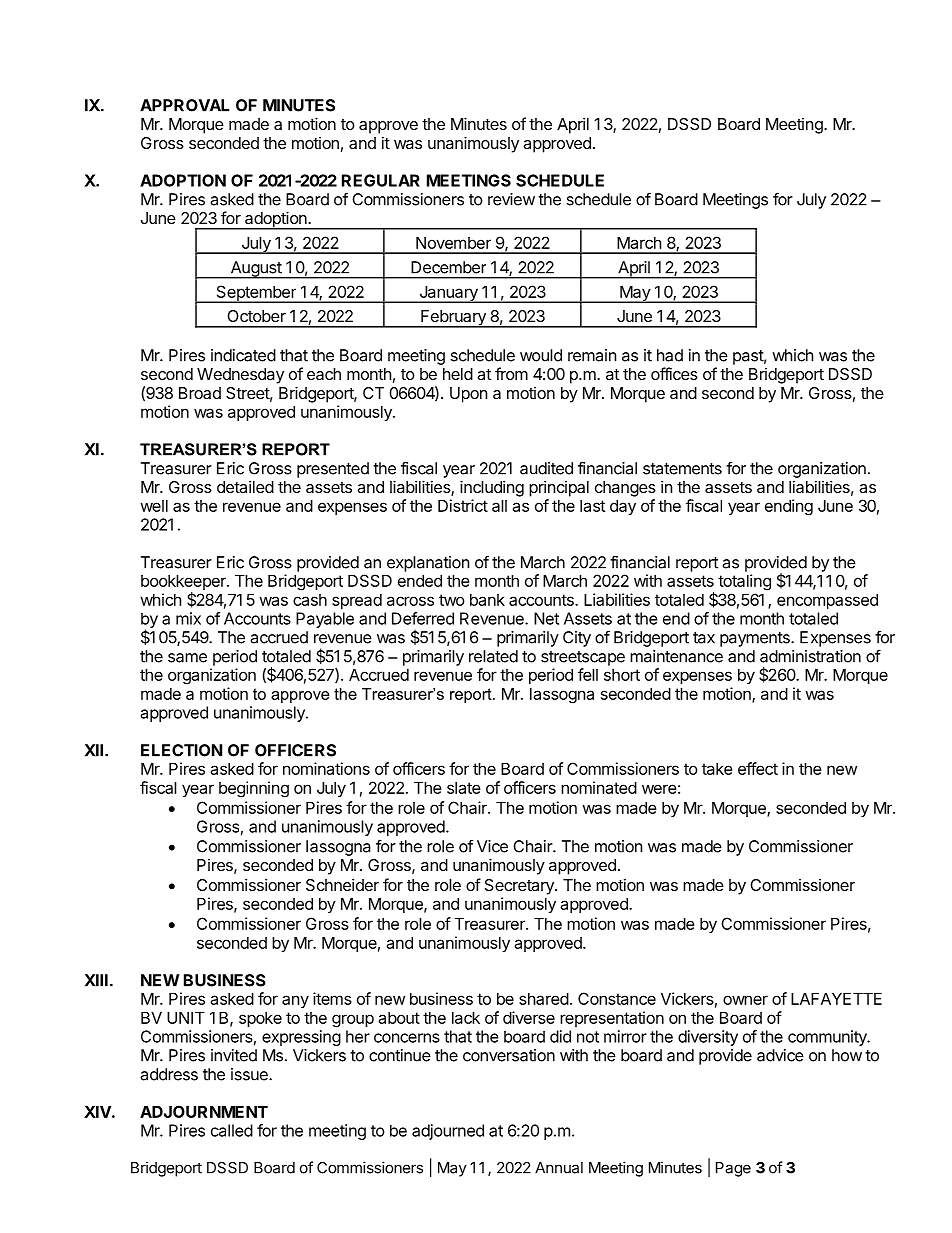  I want to click on APPROVAL, so click(184, 105).
